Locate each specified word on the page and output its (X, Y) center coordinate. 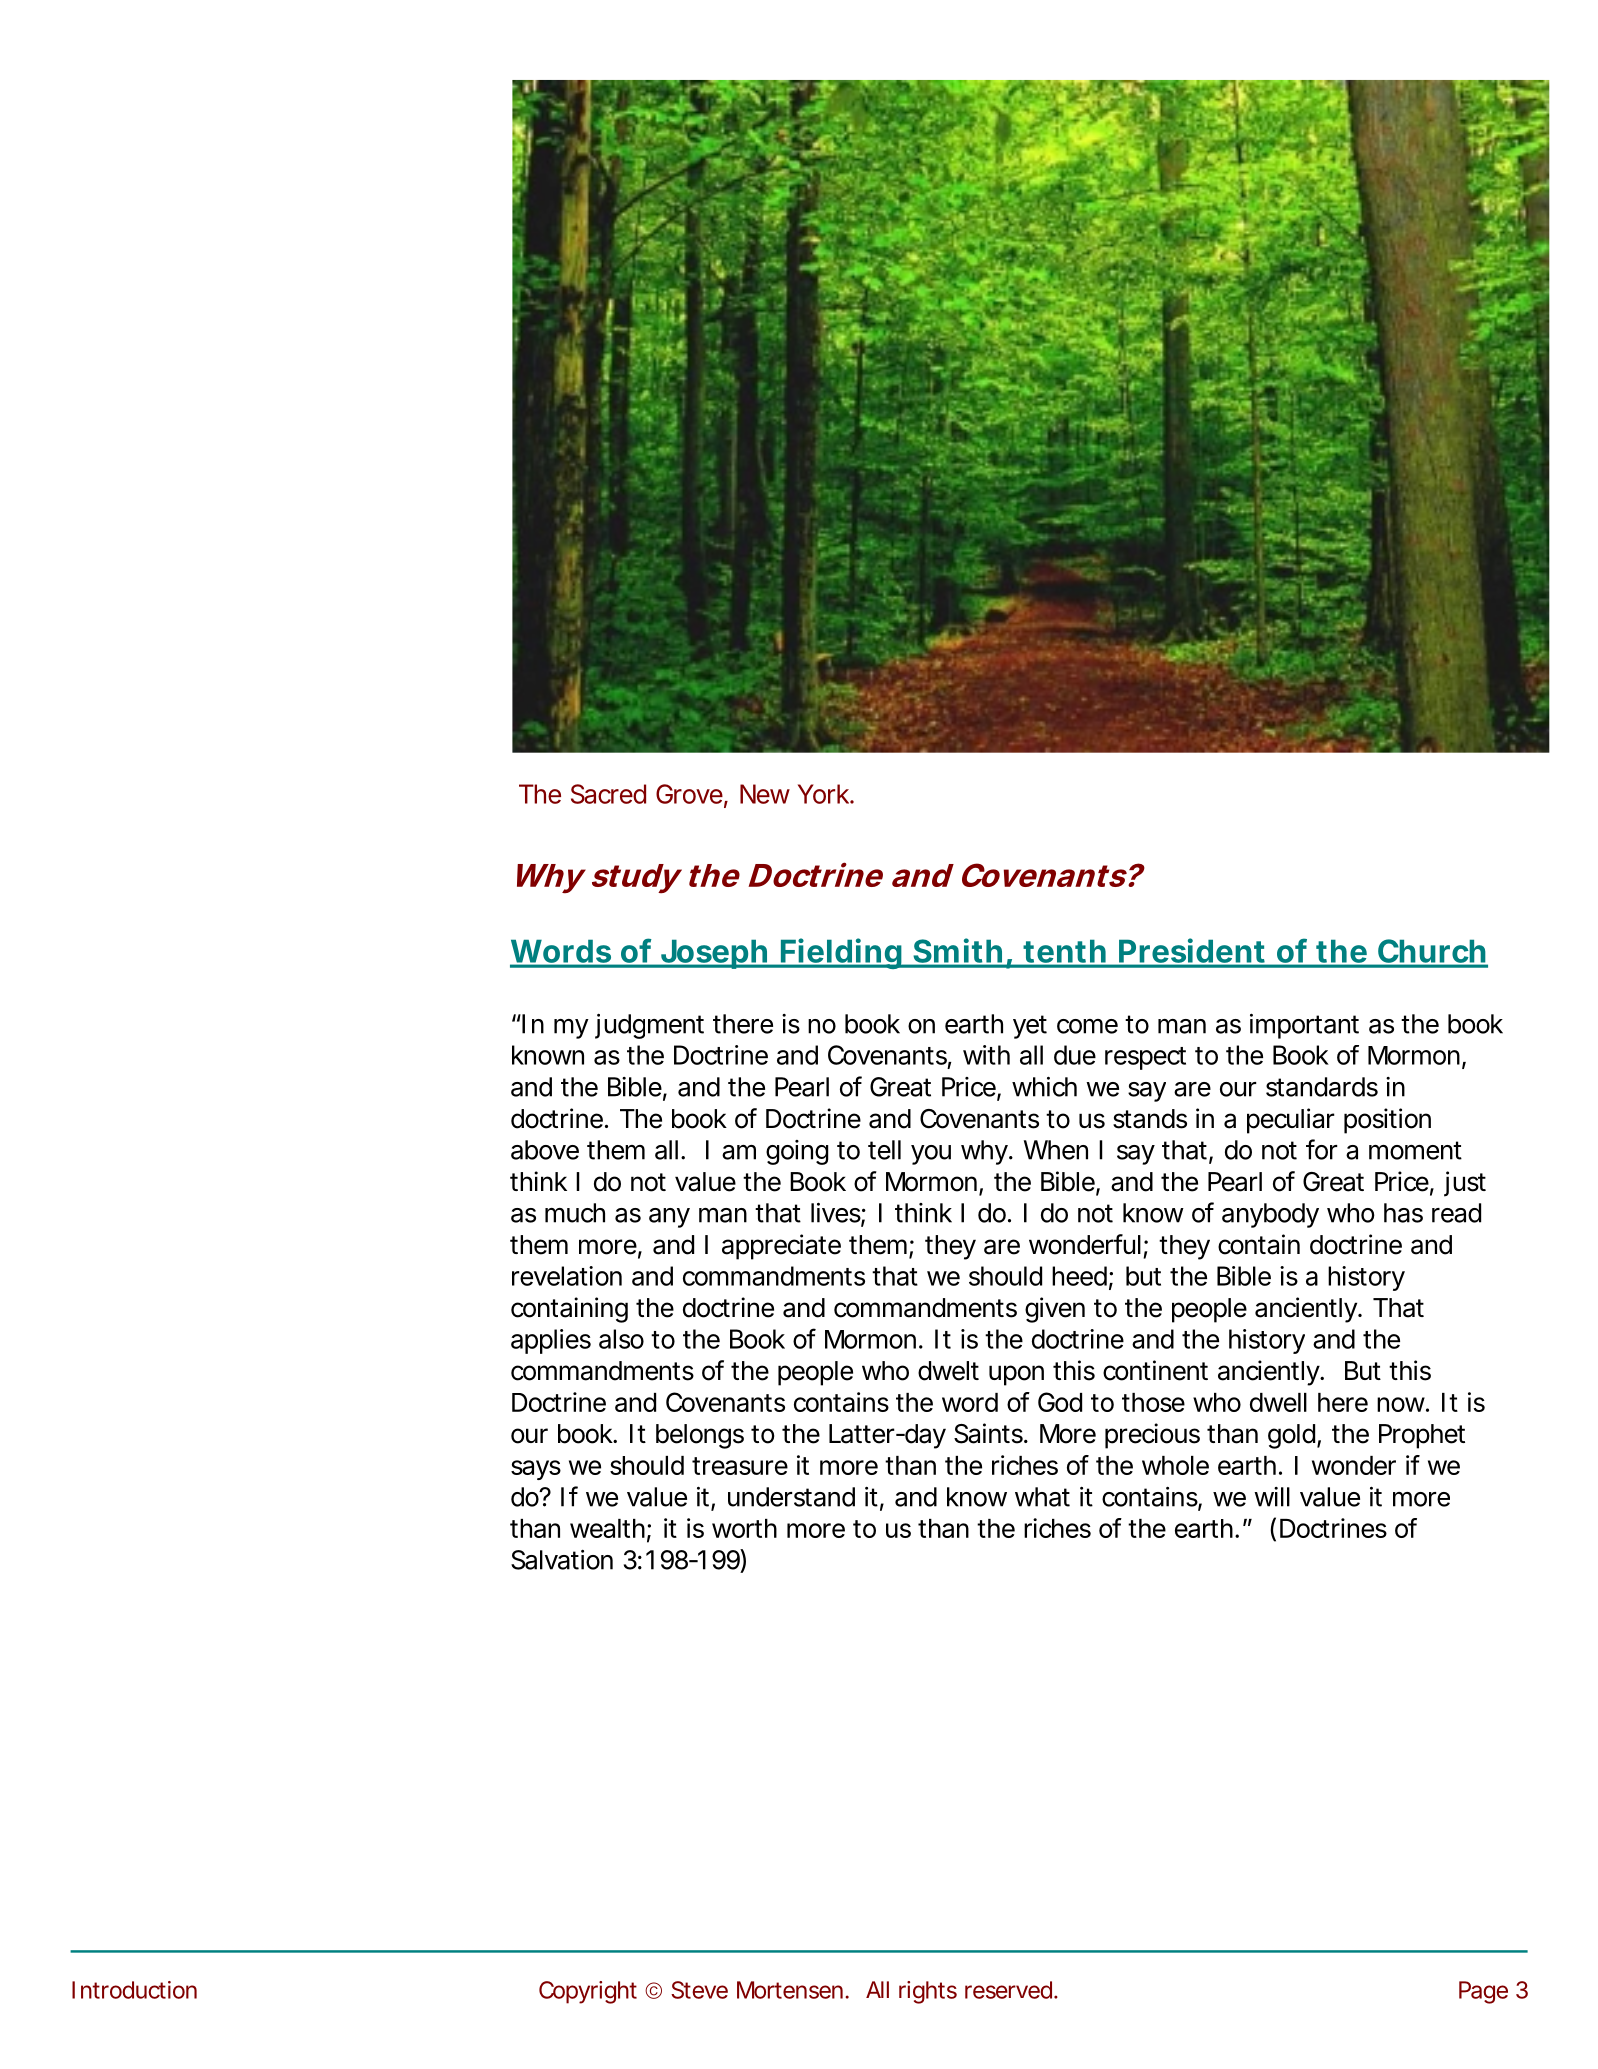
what (1042, 1497)
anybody (1270, 1215)
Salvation (562, 1560)
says (536, 1470)
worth (744, 1528)
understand (791, 1497)
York (826, 794)
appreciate (781, 1247)
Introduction (134, 1990)
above (545, 1150)
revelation (567, 1276)
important (1304, 1026)
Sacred (608, 794)
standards (1322, 1087)
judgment (649, 1026)
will (1272, 1497)
